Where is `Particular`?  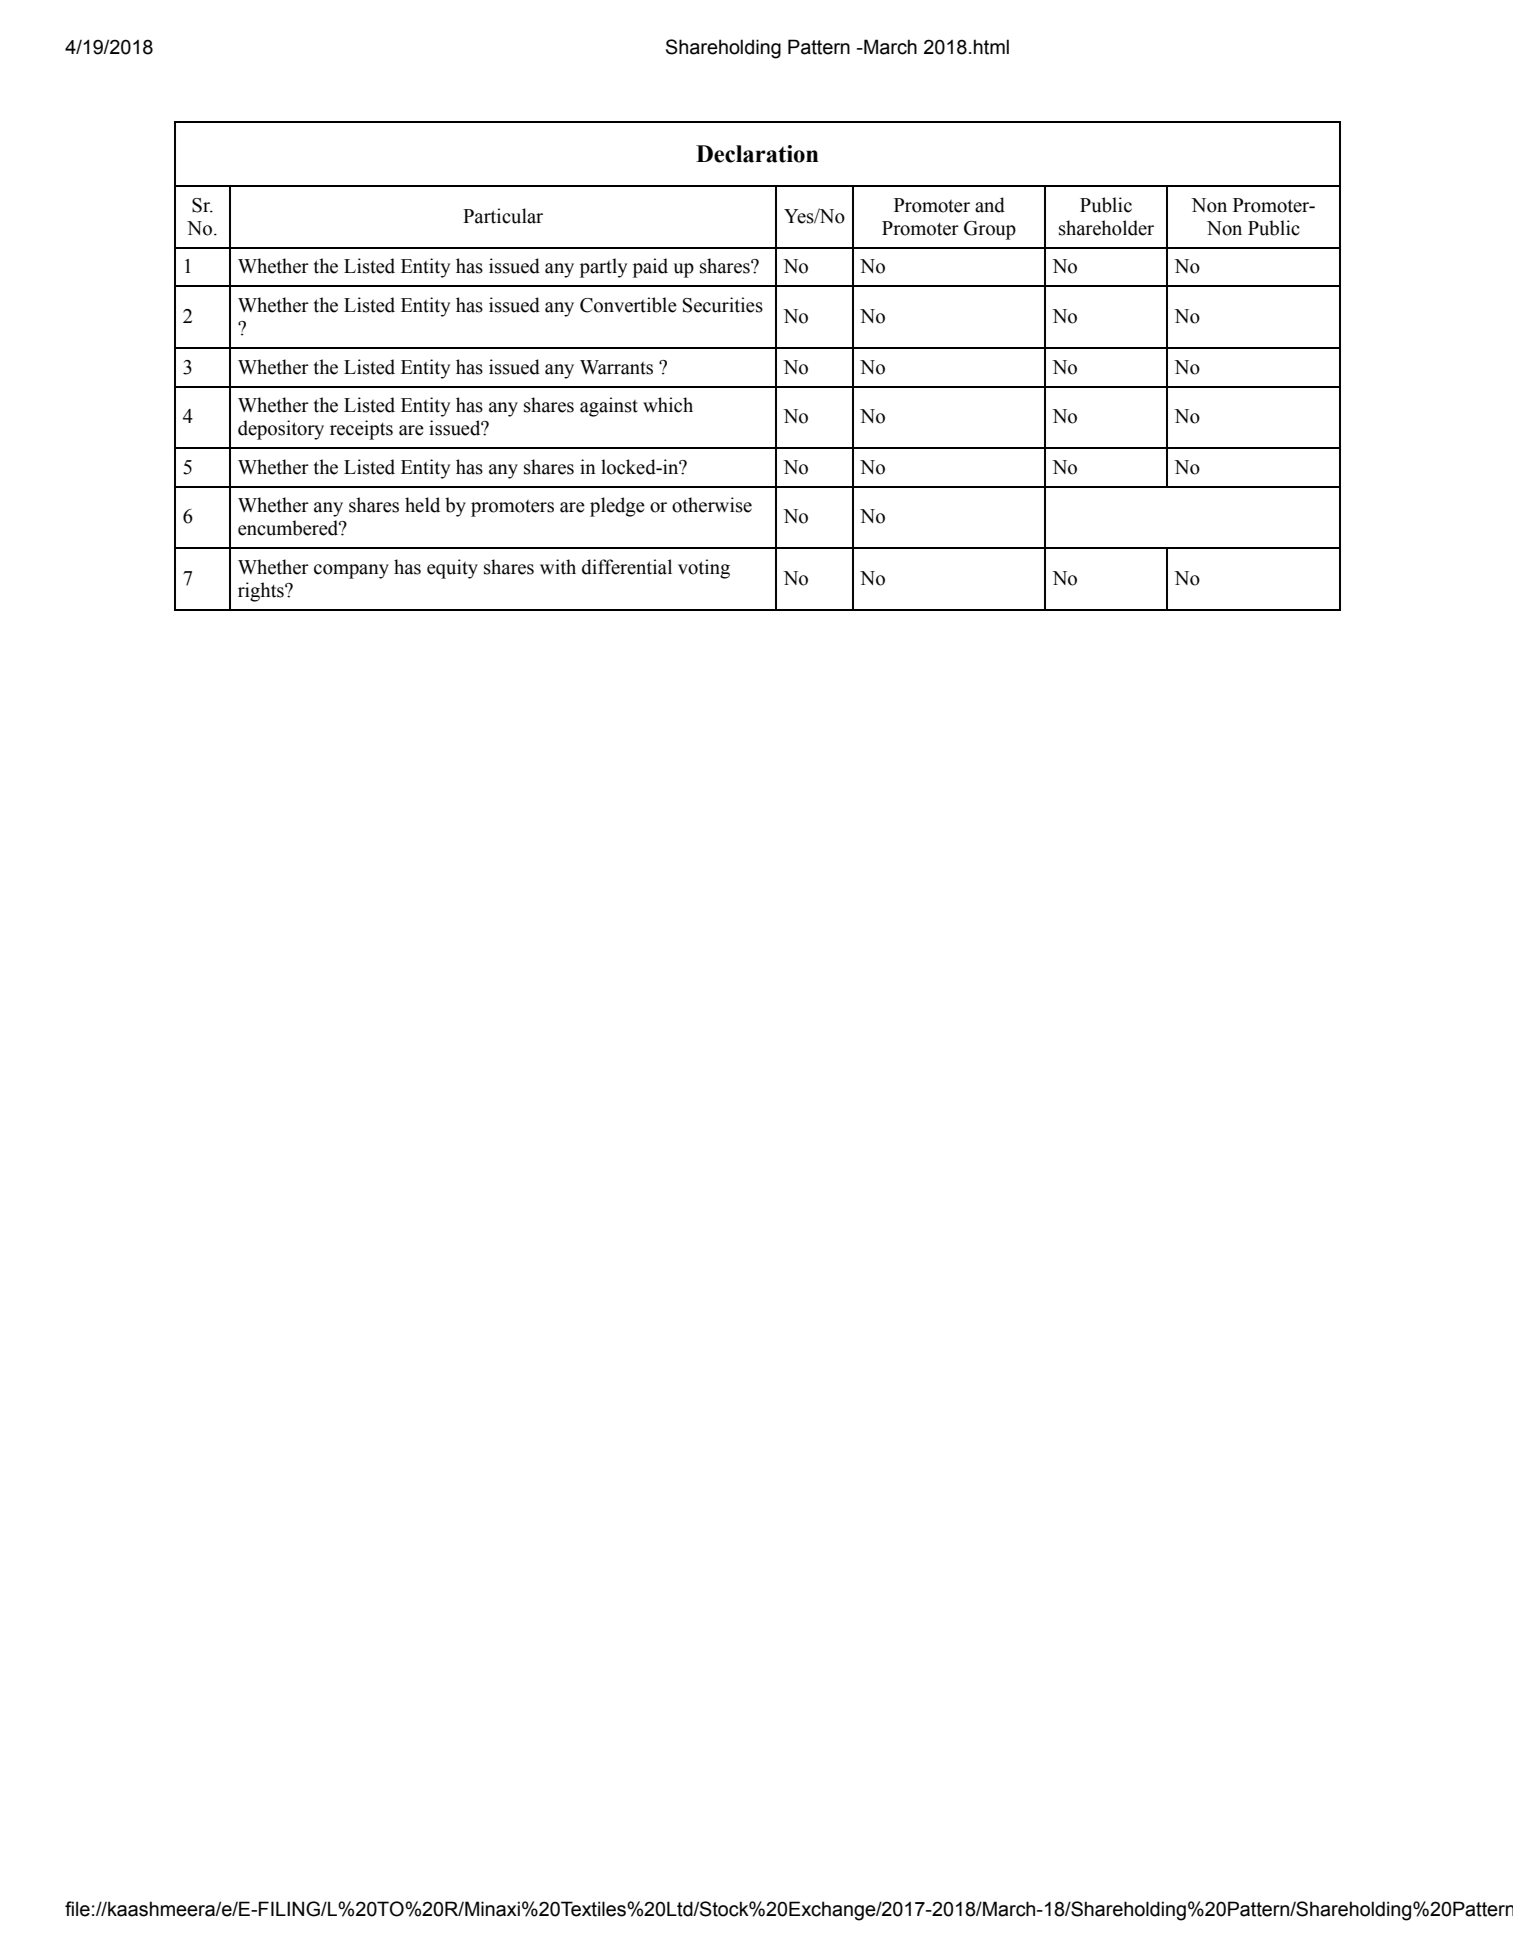 Particular is located at coordinates (503, 216).
